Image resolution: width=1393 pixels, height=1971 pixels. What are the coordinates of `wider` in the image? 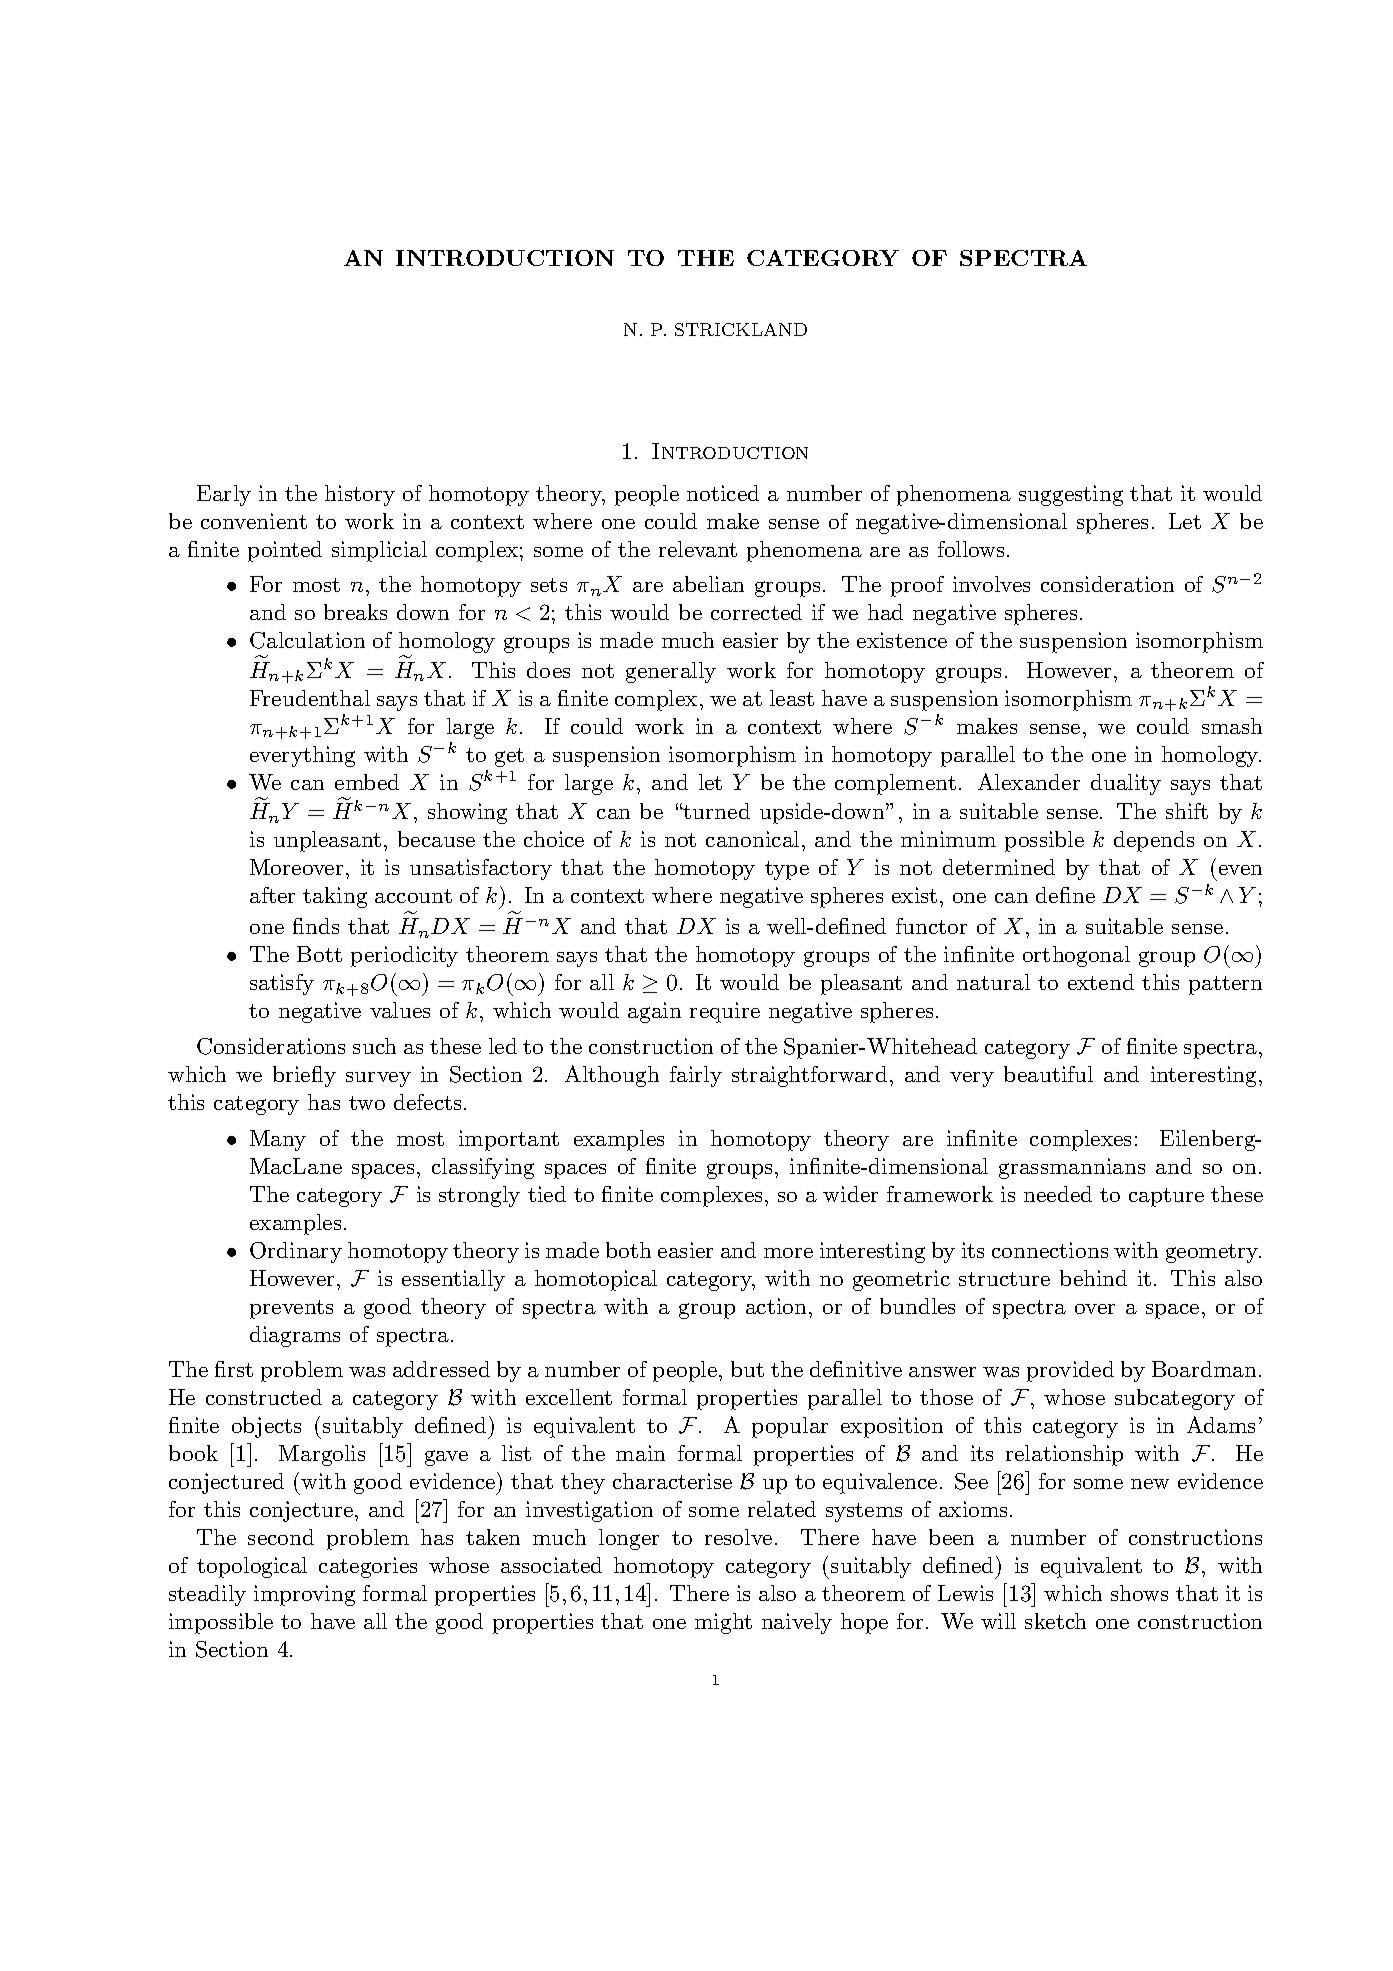 It's located at (850, 1194).
